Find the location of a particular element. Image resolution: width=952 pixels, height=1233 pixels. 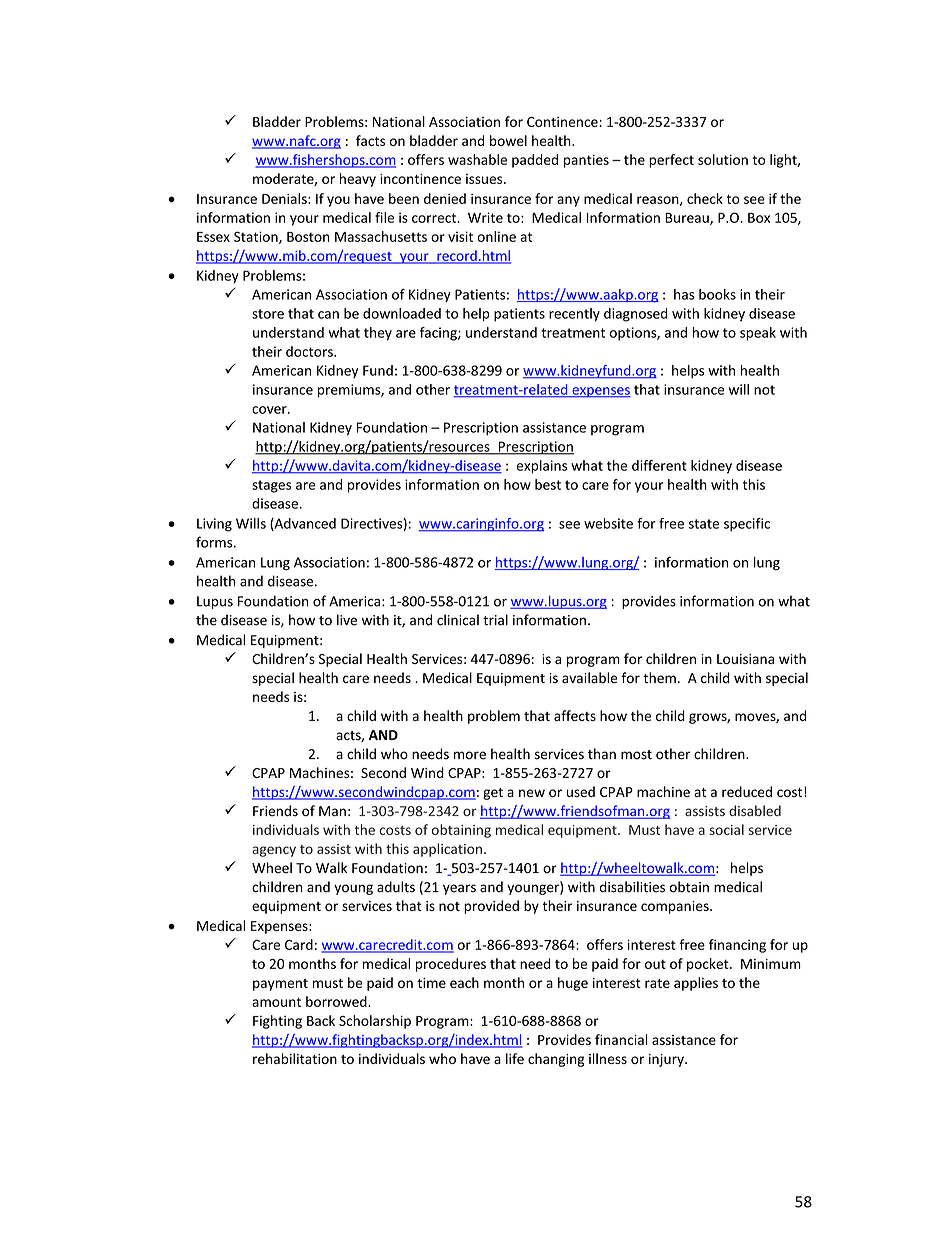

heavy is located at coordinates (358, 180).
